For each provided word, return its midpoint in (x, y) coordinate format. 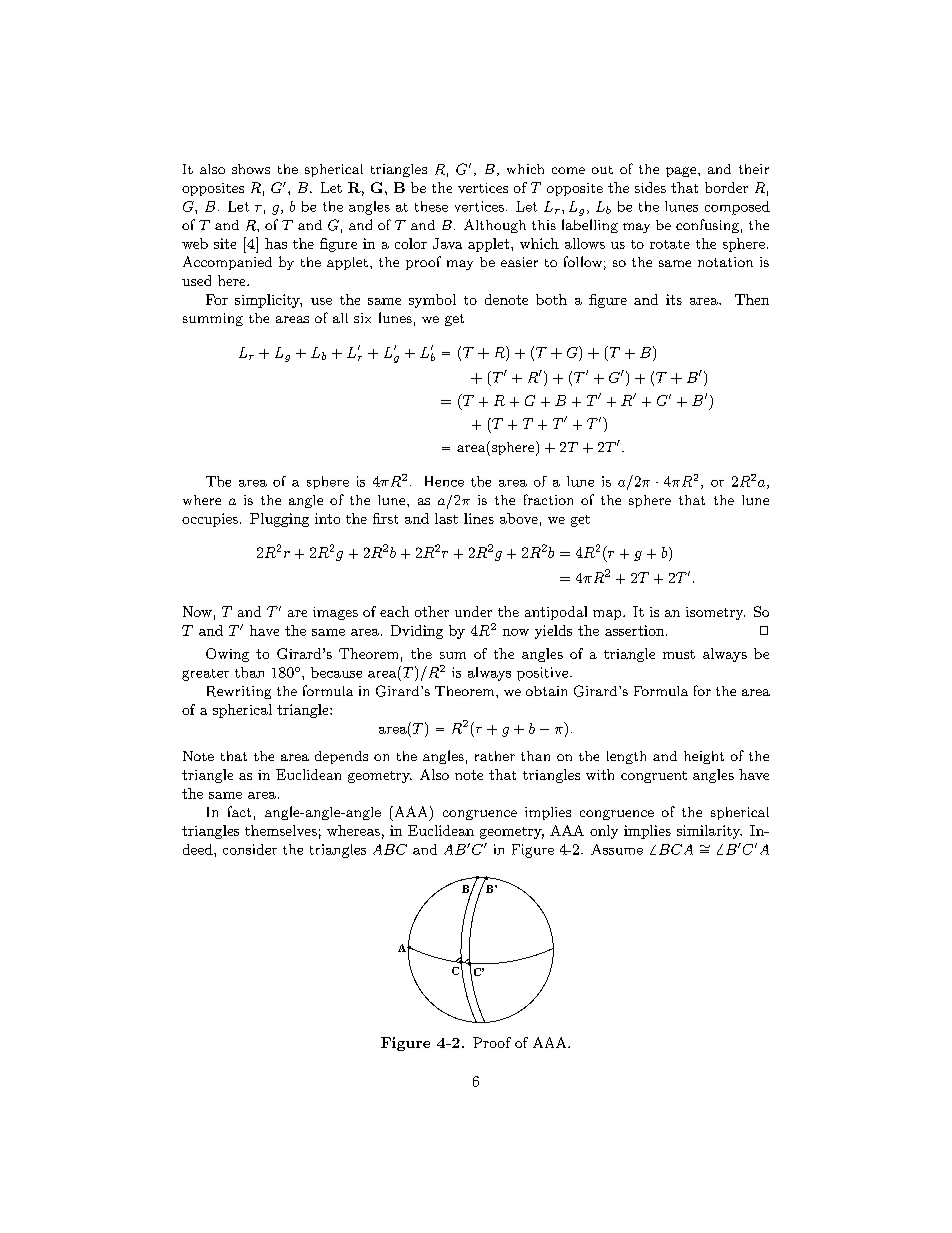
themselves (281, 830)
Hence (444, 481)
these (431, 206)
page (682, 172)
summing (213, 319)
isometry (715, 613)
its (674, 299)
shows (251, 169)
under (473, 611)
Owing (227, 655)
